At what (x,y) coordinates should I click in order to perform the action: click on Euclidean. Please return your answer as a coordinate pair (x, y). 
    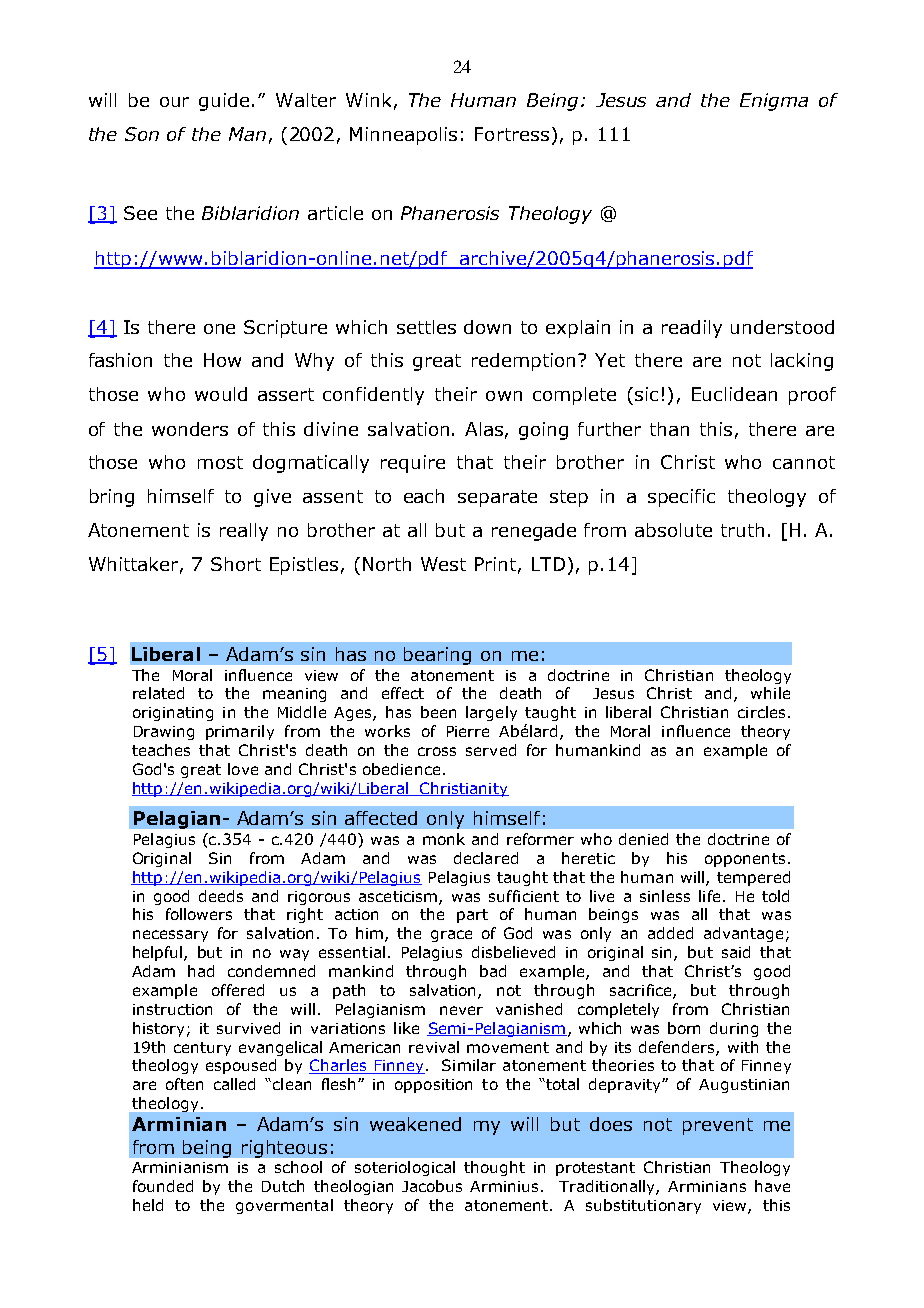
    Looking at the image, I should click on (734, 394).
